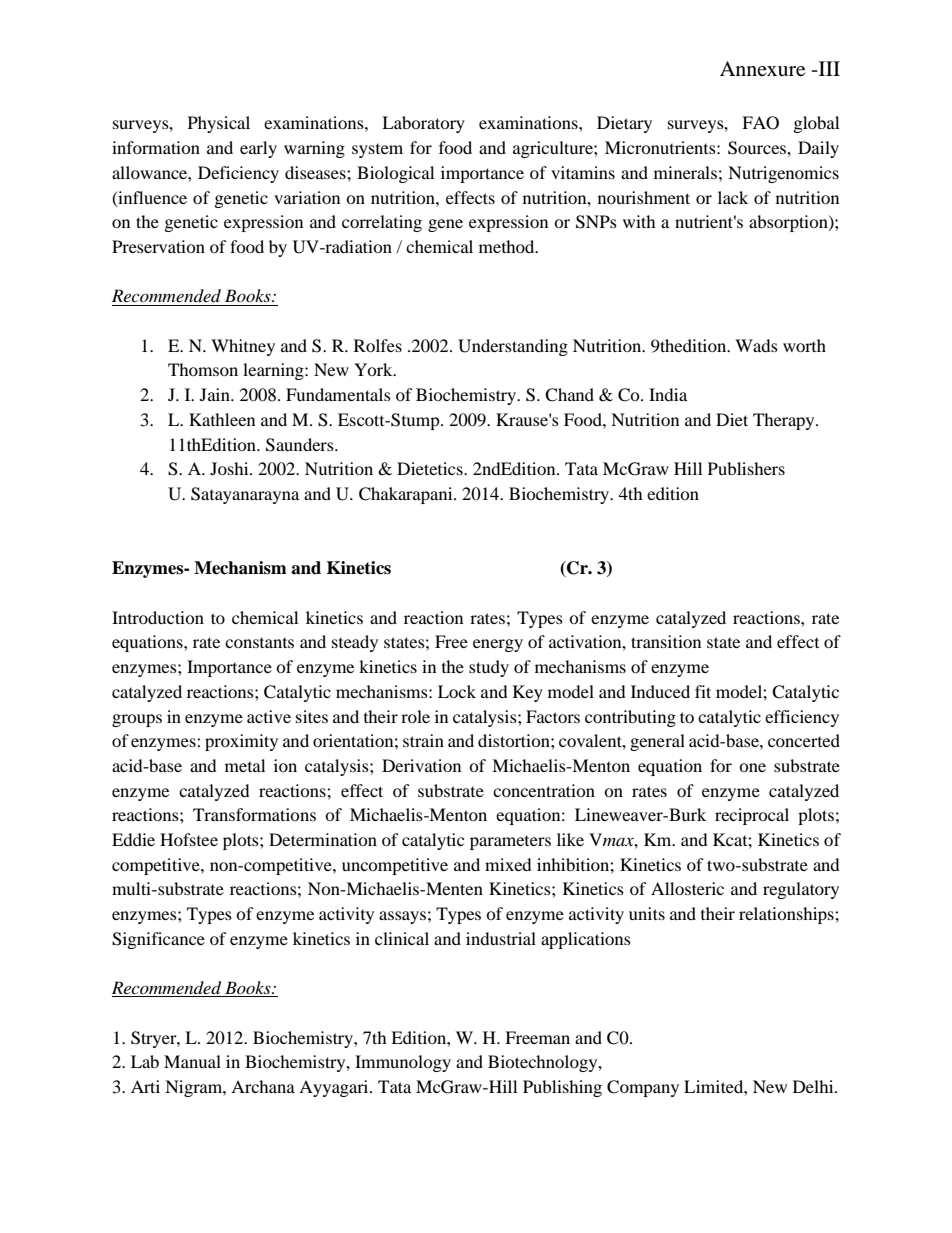  Describe the element at coordinates (254, 814) in the screenshot. I see `Transformations` at that location.
